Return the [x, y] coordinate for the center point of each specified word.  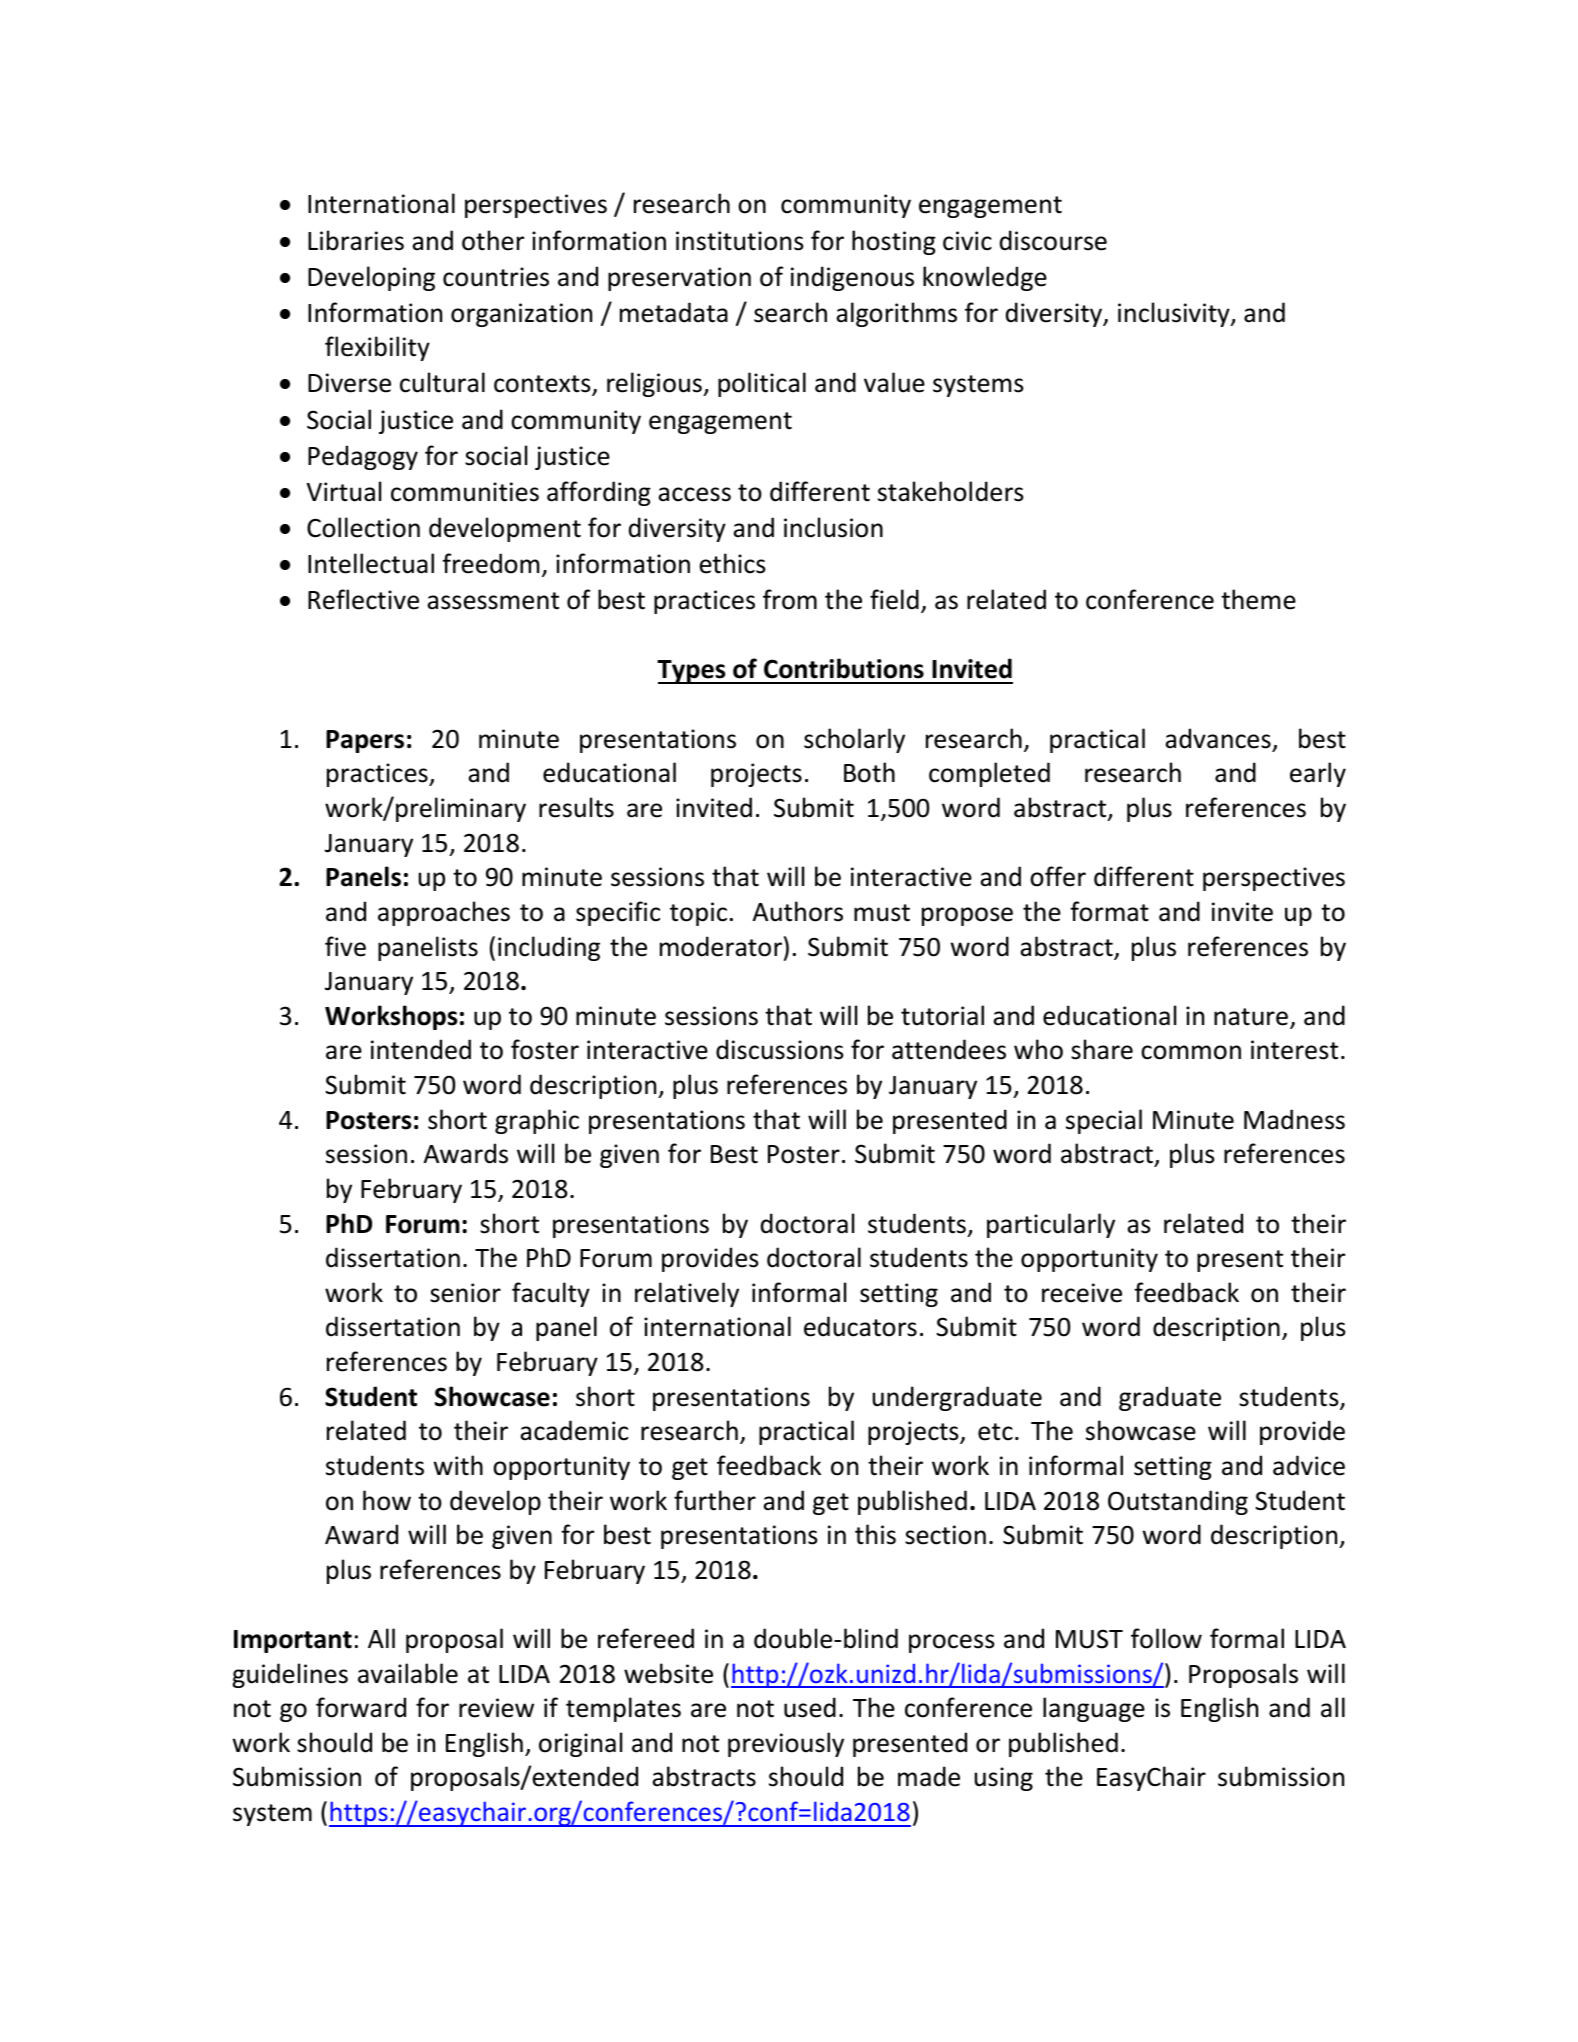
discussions [779, 1049]
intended [421, 1049]
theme [1258, 599]
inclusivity [1175, 314]
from [790, 599]
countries [496, 277]
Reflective [363, 599]
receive [1082, 1293]
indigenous [852, 278]
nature [1251, 1017]
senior [465, 1293]
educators [860, 1326]
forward [361, 1707]
